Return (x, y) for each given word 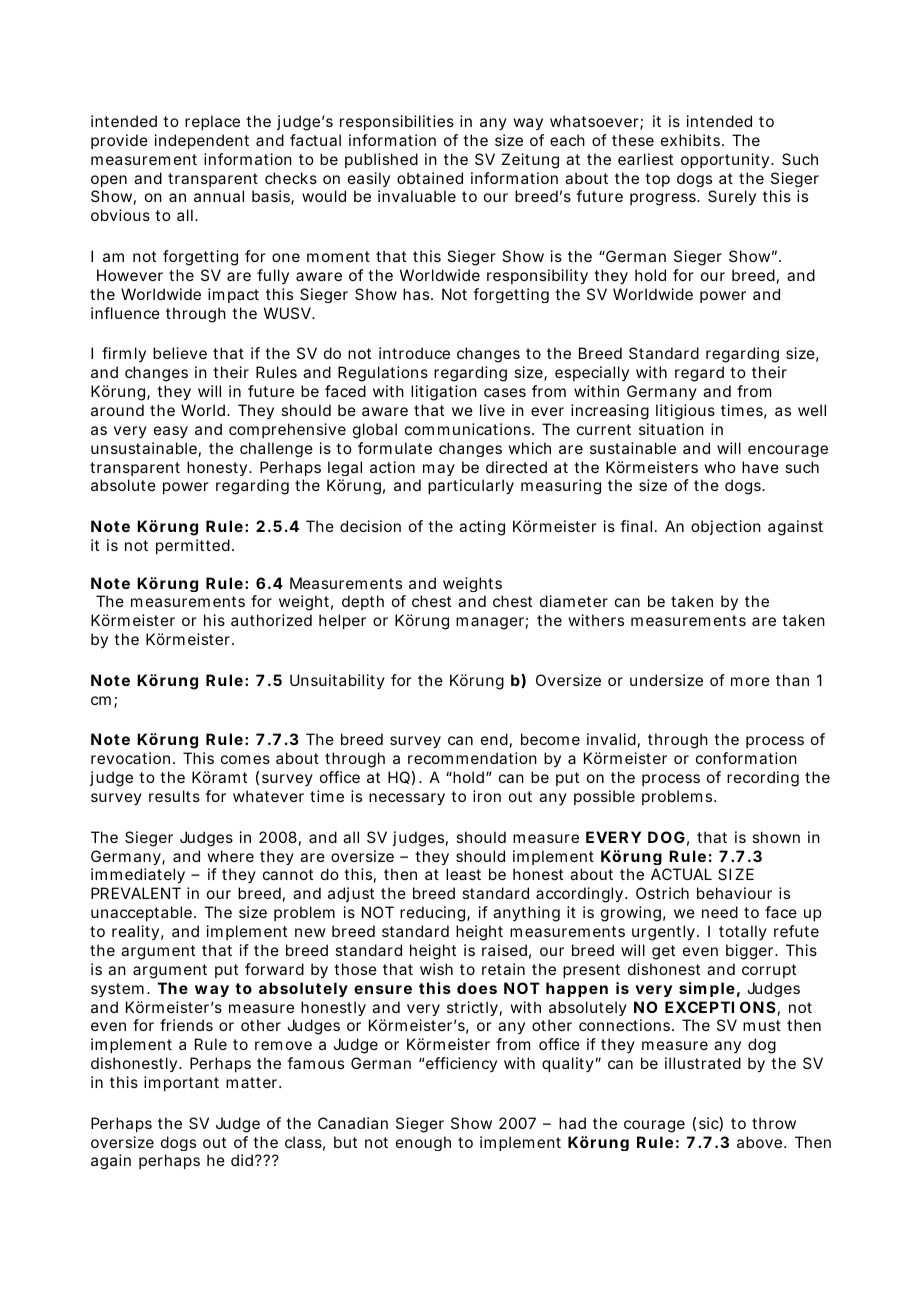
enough (423, 1143)
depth (363, 602)
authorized (271, 620)
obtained (430, 178)
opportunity (726, 160)
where (230, 856)
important (181, 1083)
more (750, 681)
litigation (444, 393)
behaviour (734, 893)
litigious (685, 412)
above (761, 1142)
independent (202, 141)
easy (171, 432)
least (463, 874)
